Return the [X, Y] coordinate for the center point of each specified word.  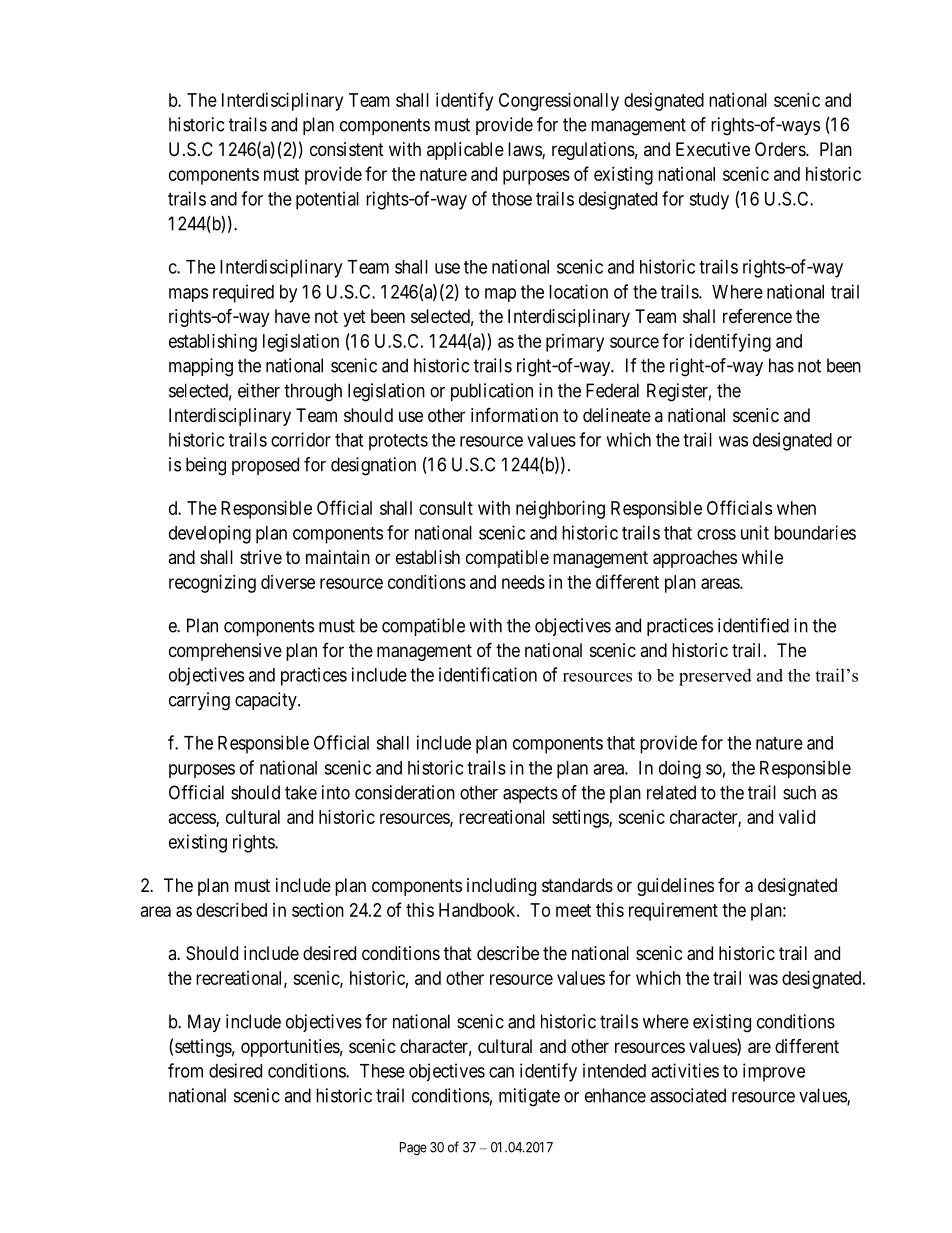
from [185, 1070]
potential [327, 200]
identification [488, 674]
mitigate [529, 1097]
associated [688, 1095]
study [709, 201]
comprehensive [225, 652]
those [512, 199]
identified [753, 625]
